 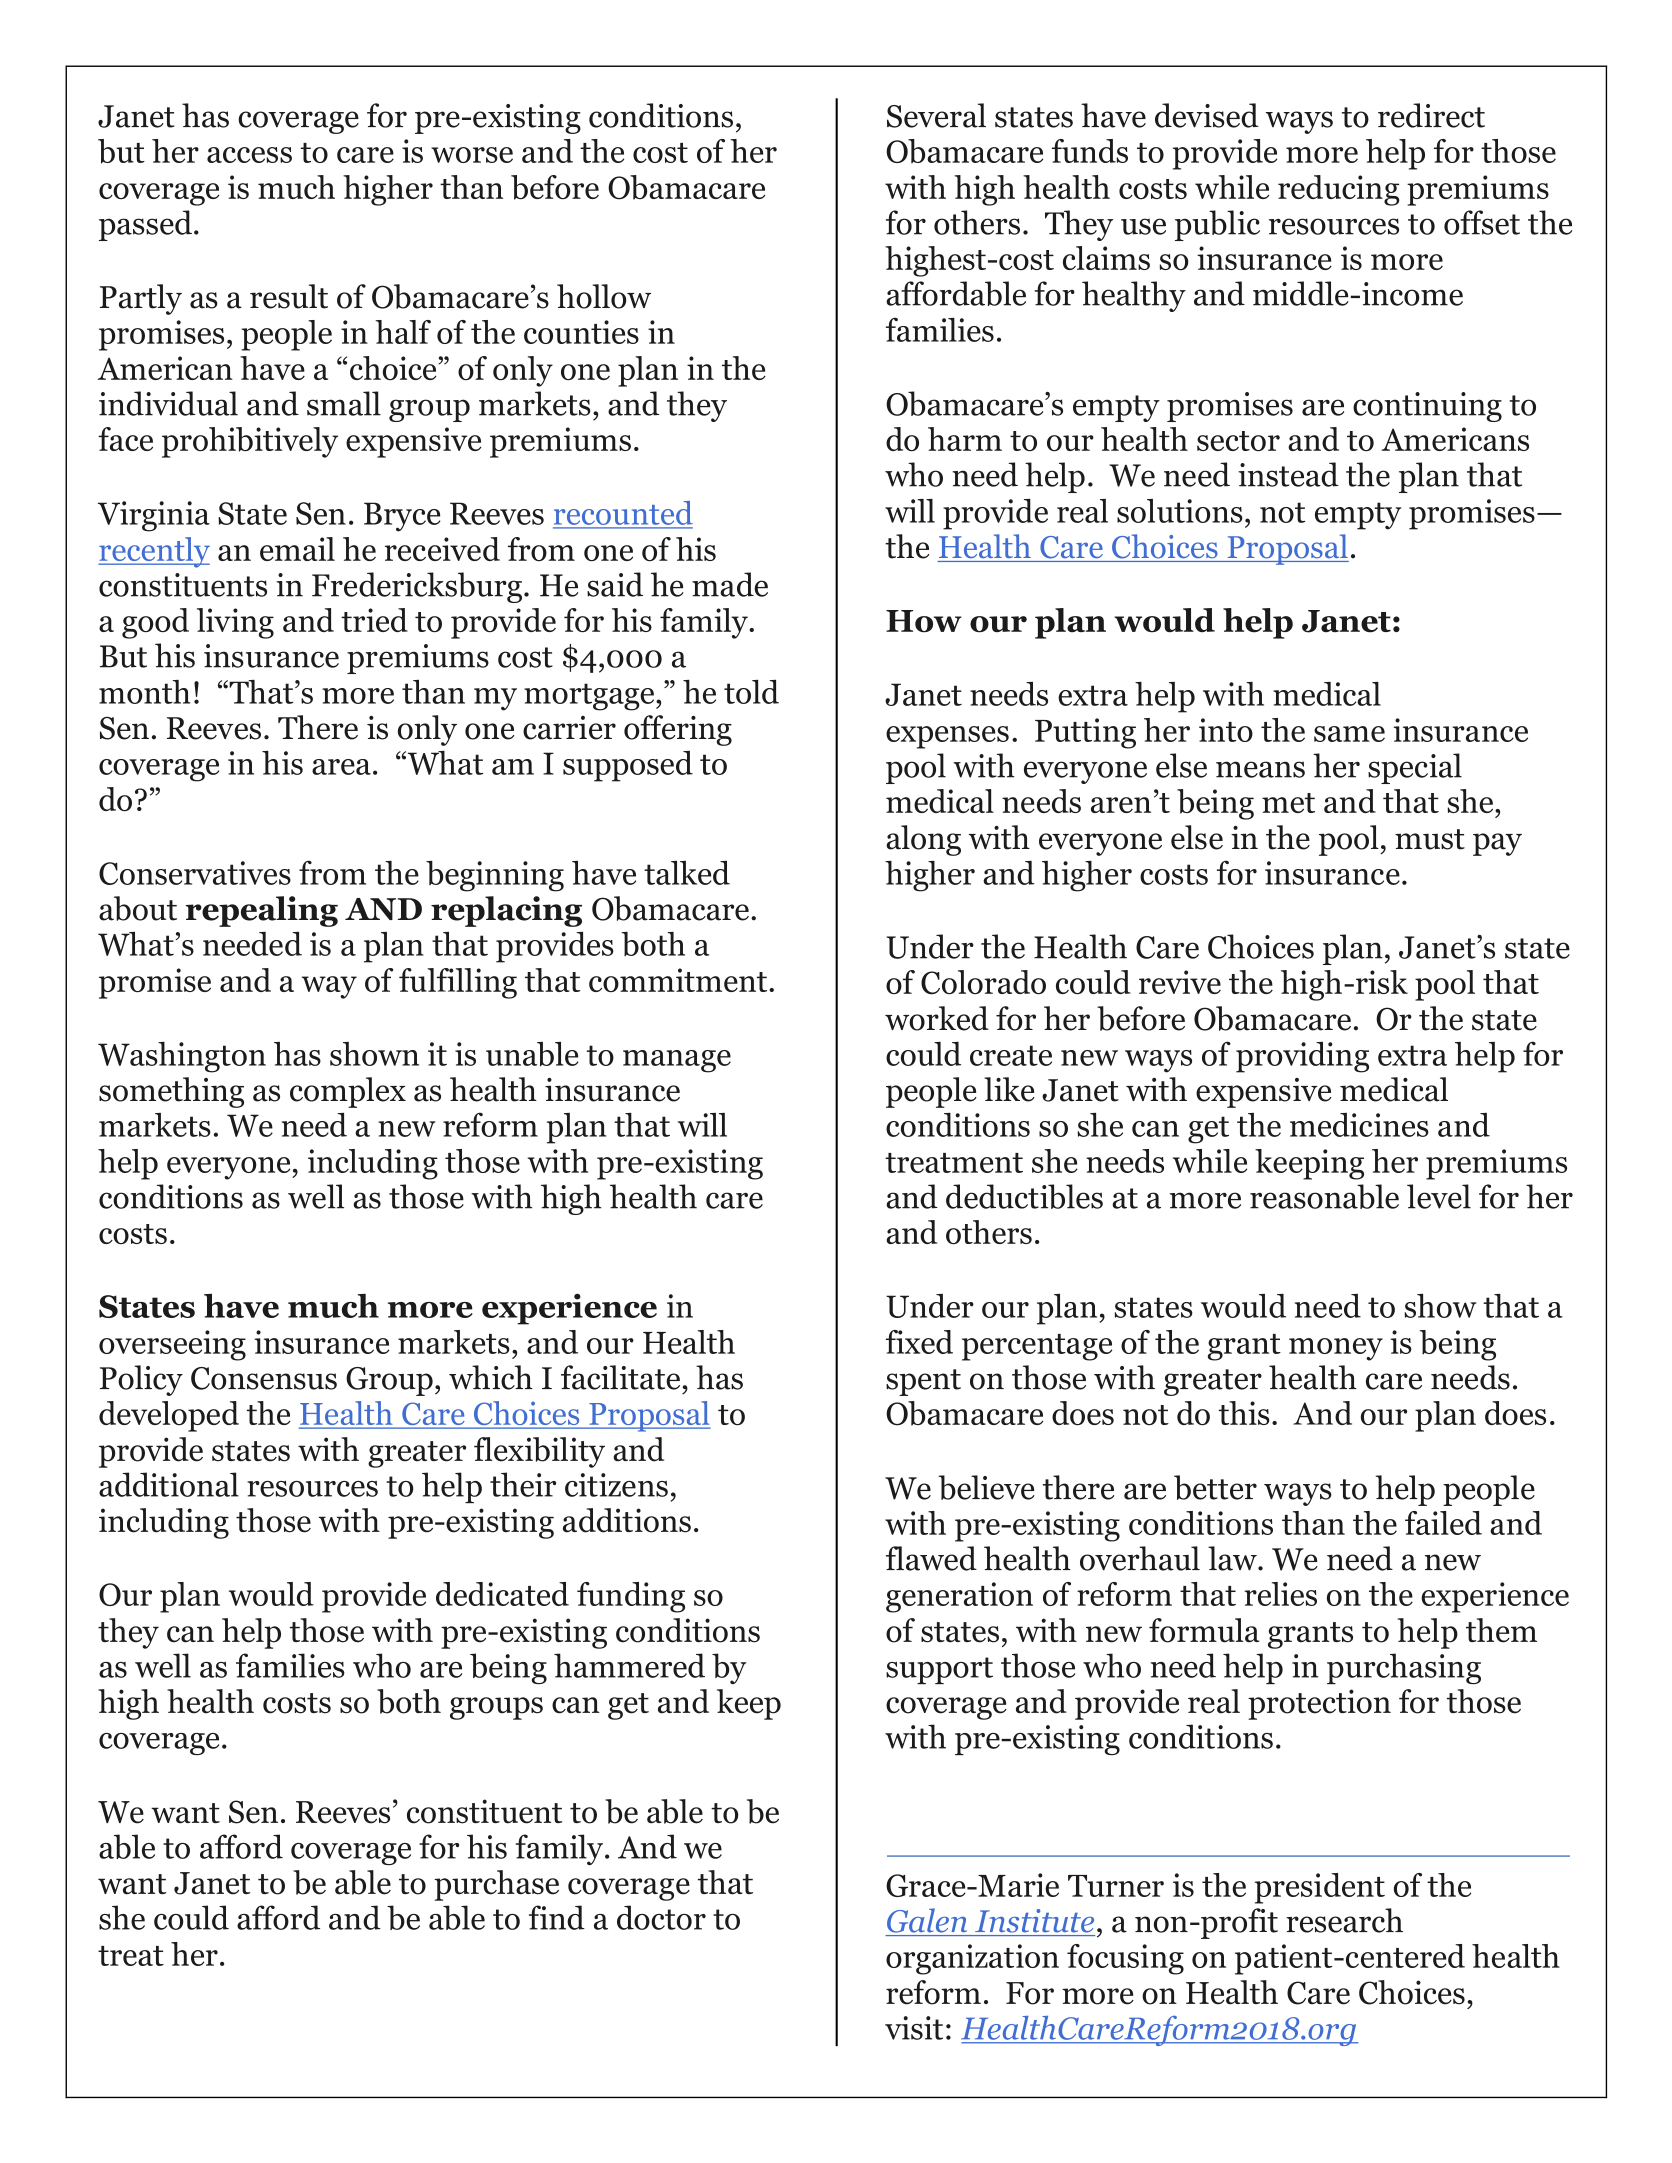 What do you see at coordinates (496, 1885) in the page?
I see `purchase` at bounding box center [496, 1885].
